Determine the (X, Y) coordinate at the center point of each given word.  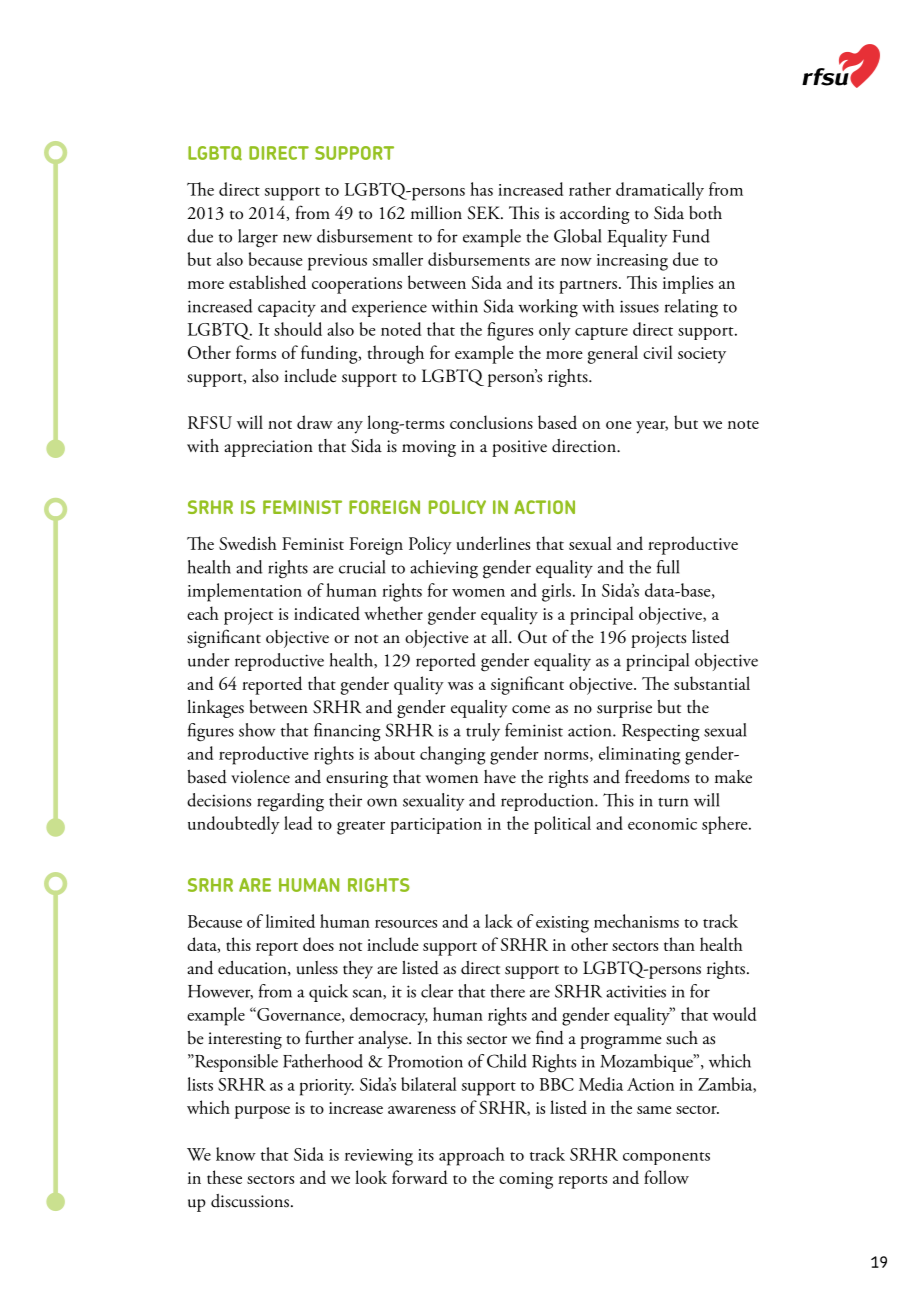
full (668, 567)
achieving (444, 569)
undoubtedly (234, 825)
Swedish (248, 543)
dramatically (660, 191)
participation (436, 826)
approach (472, 1156)
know (236, 1154)
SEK (485, 213)
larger (258, 238)
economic (662, 824)
